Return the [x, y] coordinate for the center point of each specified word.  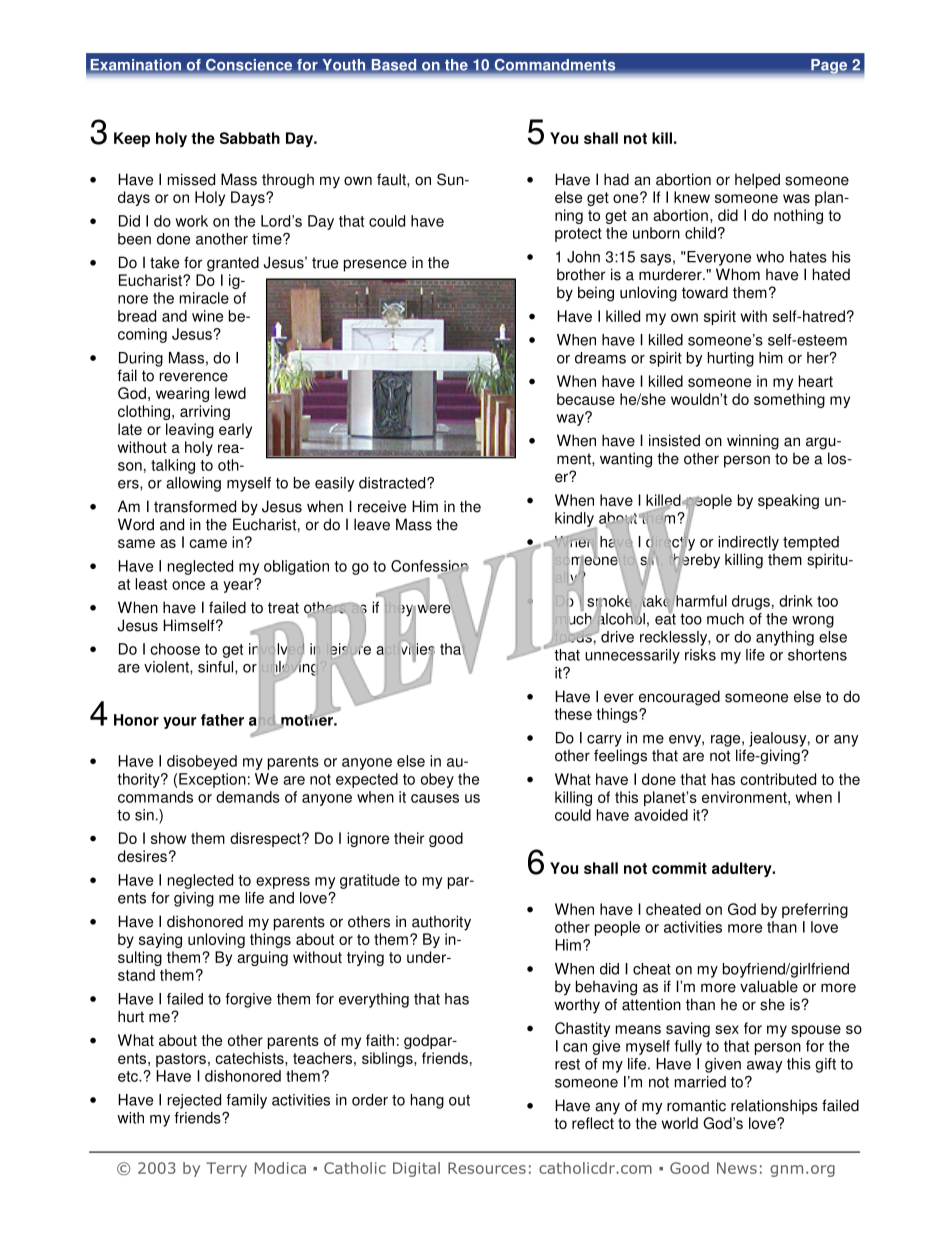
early [235, 430]
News [737, 1168]
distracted [393, 483]
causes [435, 798]
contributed [778, 779]
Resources [487, 1168]
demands [248, 797]
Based [394, 65]
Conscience [249, 65]
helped [757, 181]
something [789, 400]
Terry [226, 1169]
